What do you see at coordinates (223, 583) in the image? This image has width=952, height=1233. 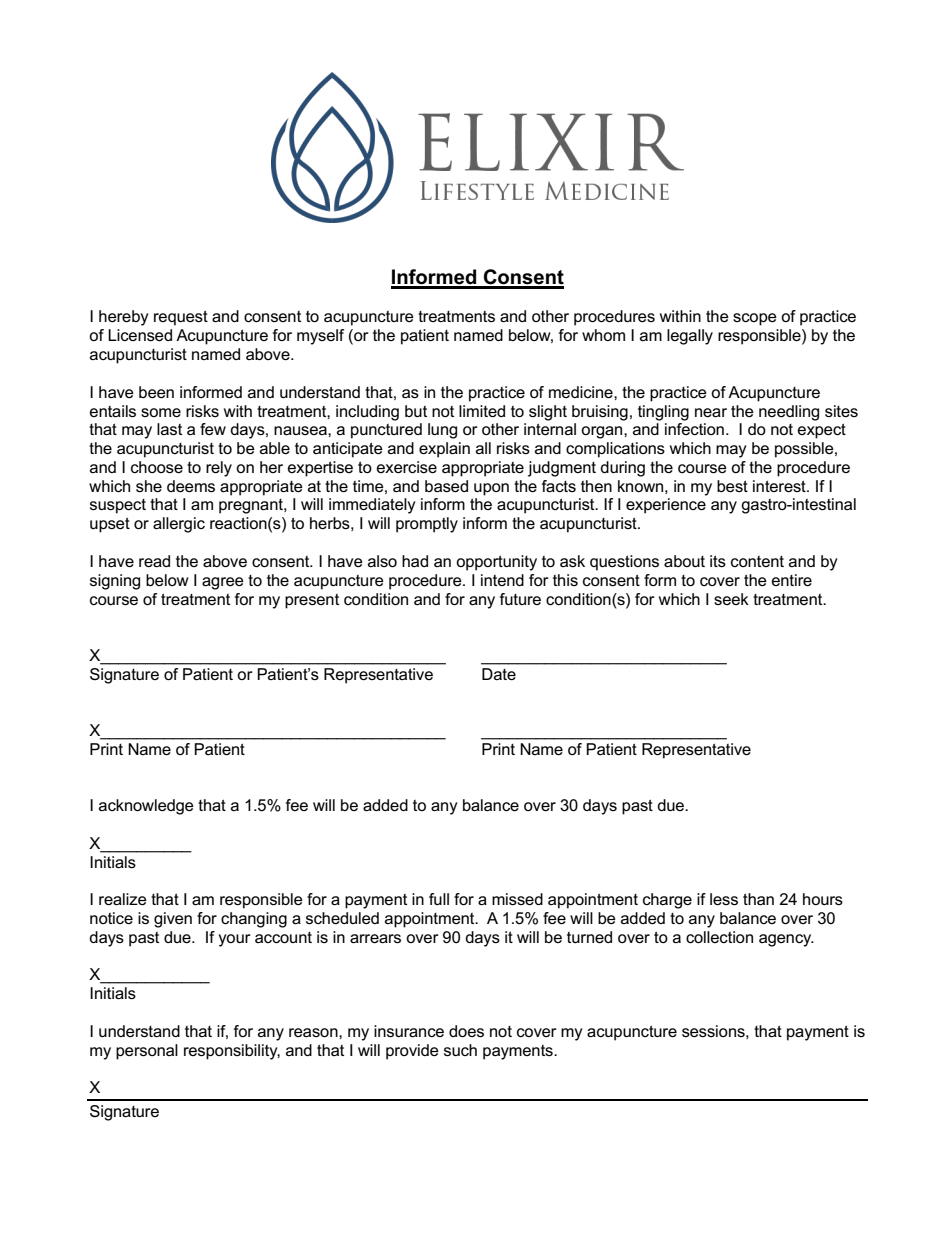 I see `agree` at bounding box center [223, 583].
